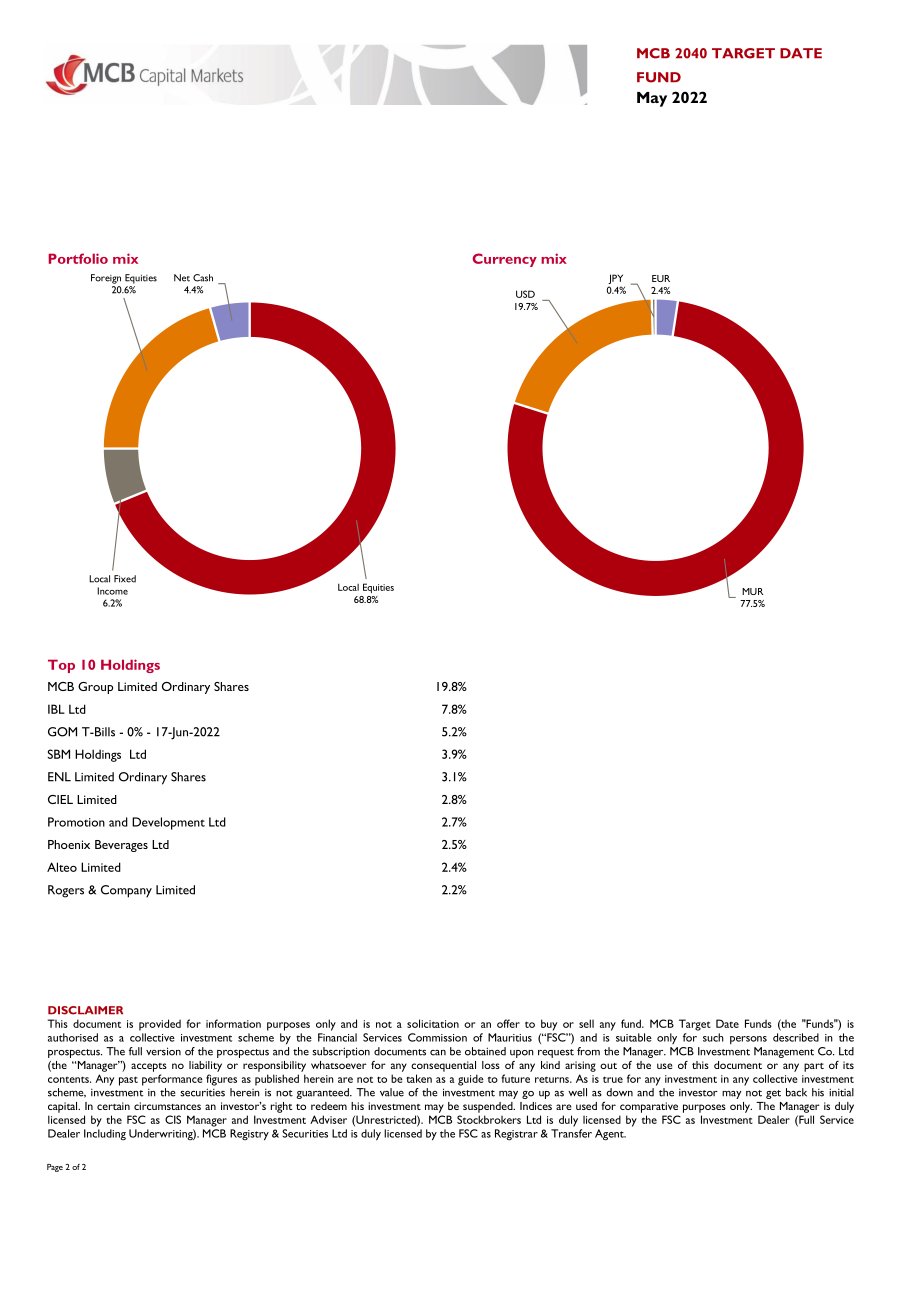  I want to click on EUR, so click(661, 278).
